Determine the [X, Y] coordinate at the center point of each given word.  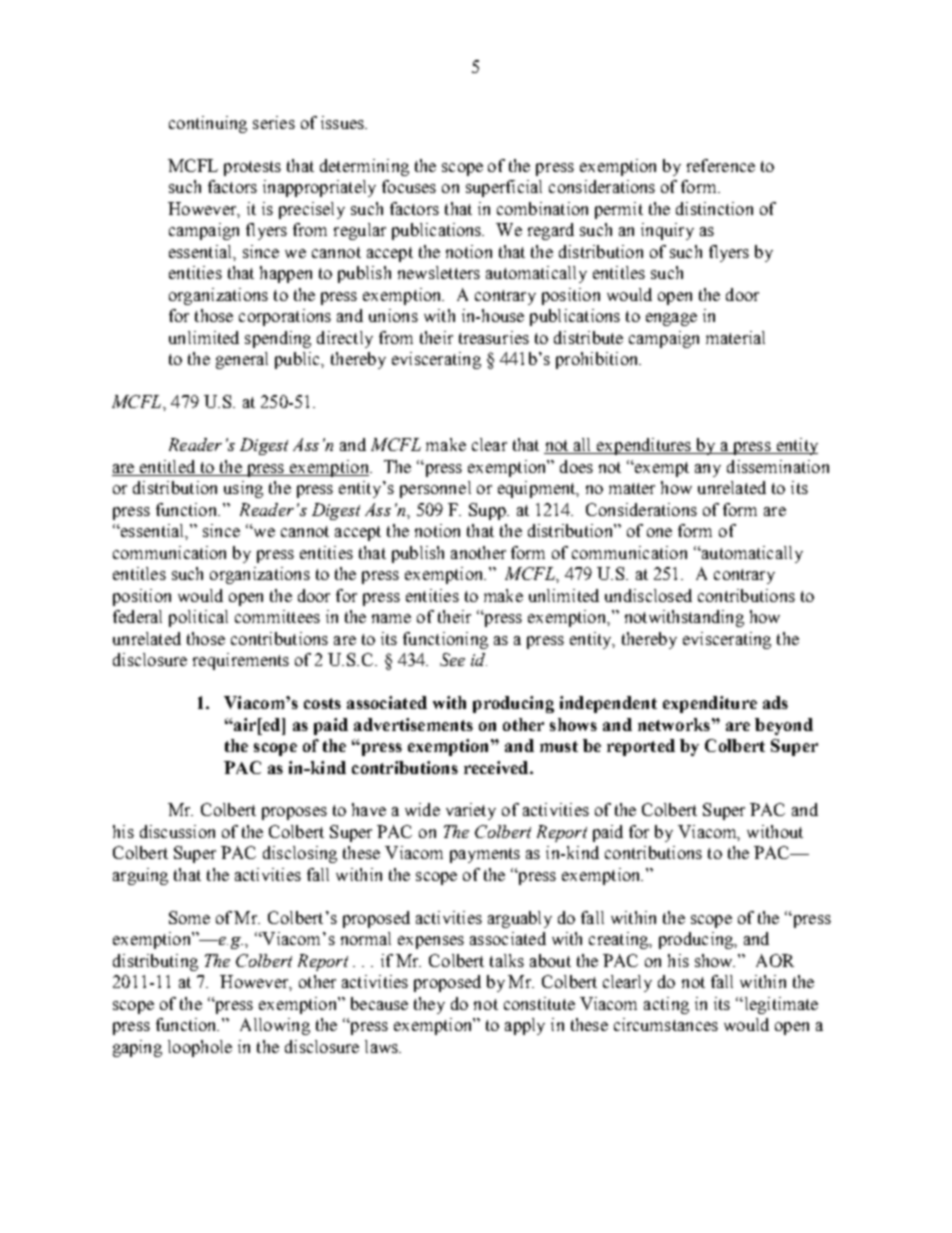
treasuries [494, 337]
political [198, 618]
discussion [177, 831]
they [429, 1005]
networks [674, 724]
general [242, 360]
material [735, 337]
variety [471, 811]
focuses [409, 186]
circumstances [666, 1024]
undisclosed [648, 595]
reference [721, 165]
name [391, 618]
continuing [208, 124]
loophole [200, 1048]
